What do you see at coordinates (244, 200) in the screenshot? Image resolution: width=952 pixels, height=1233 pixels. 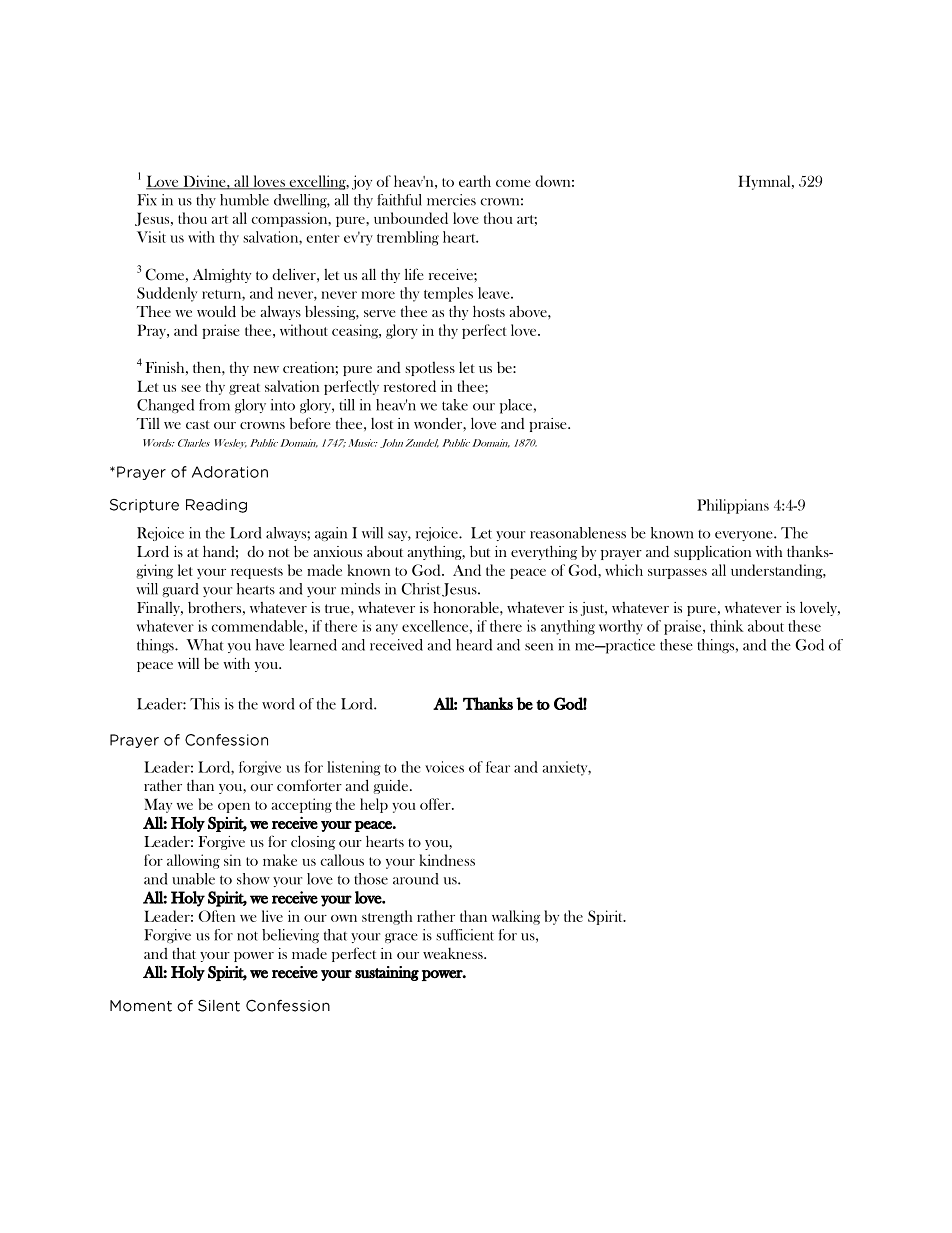 I see `humble` at bounding box center [244, 200].
